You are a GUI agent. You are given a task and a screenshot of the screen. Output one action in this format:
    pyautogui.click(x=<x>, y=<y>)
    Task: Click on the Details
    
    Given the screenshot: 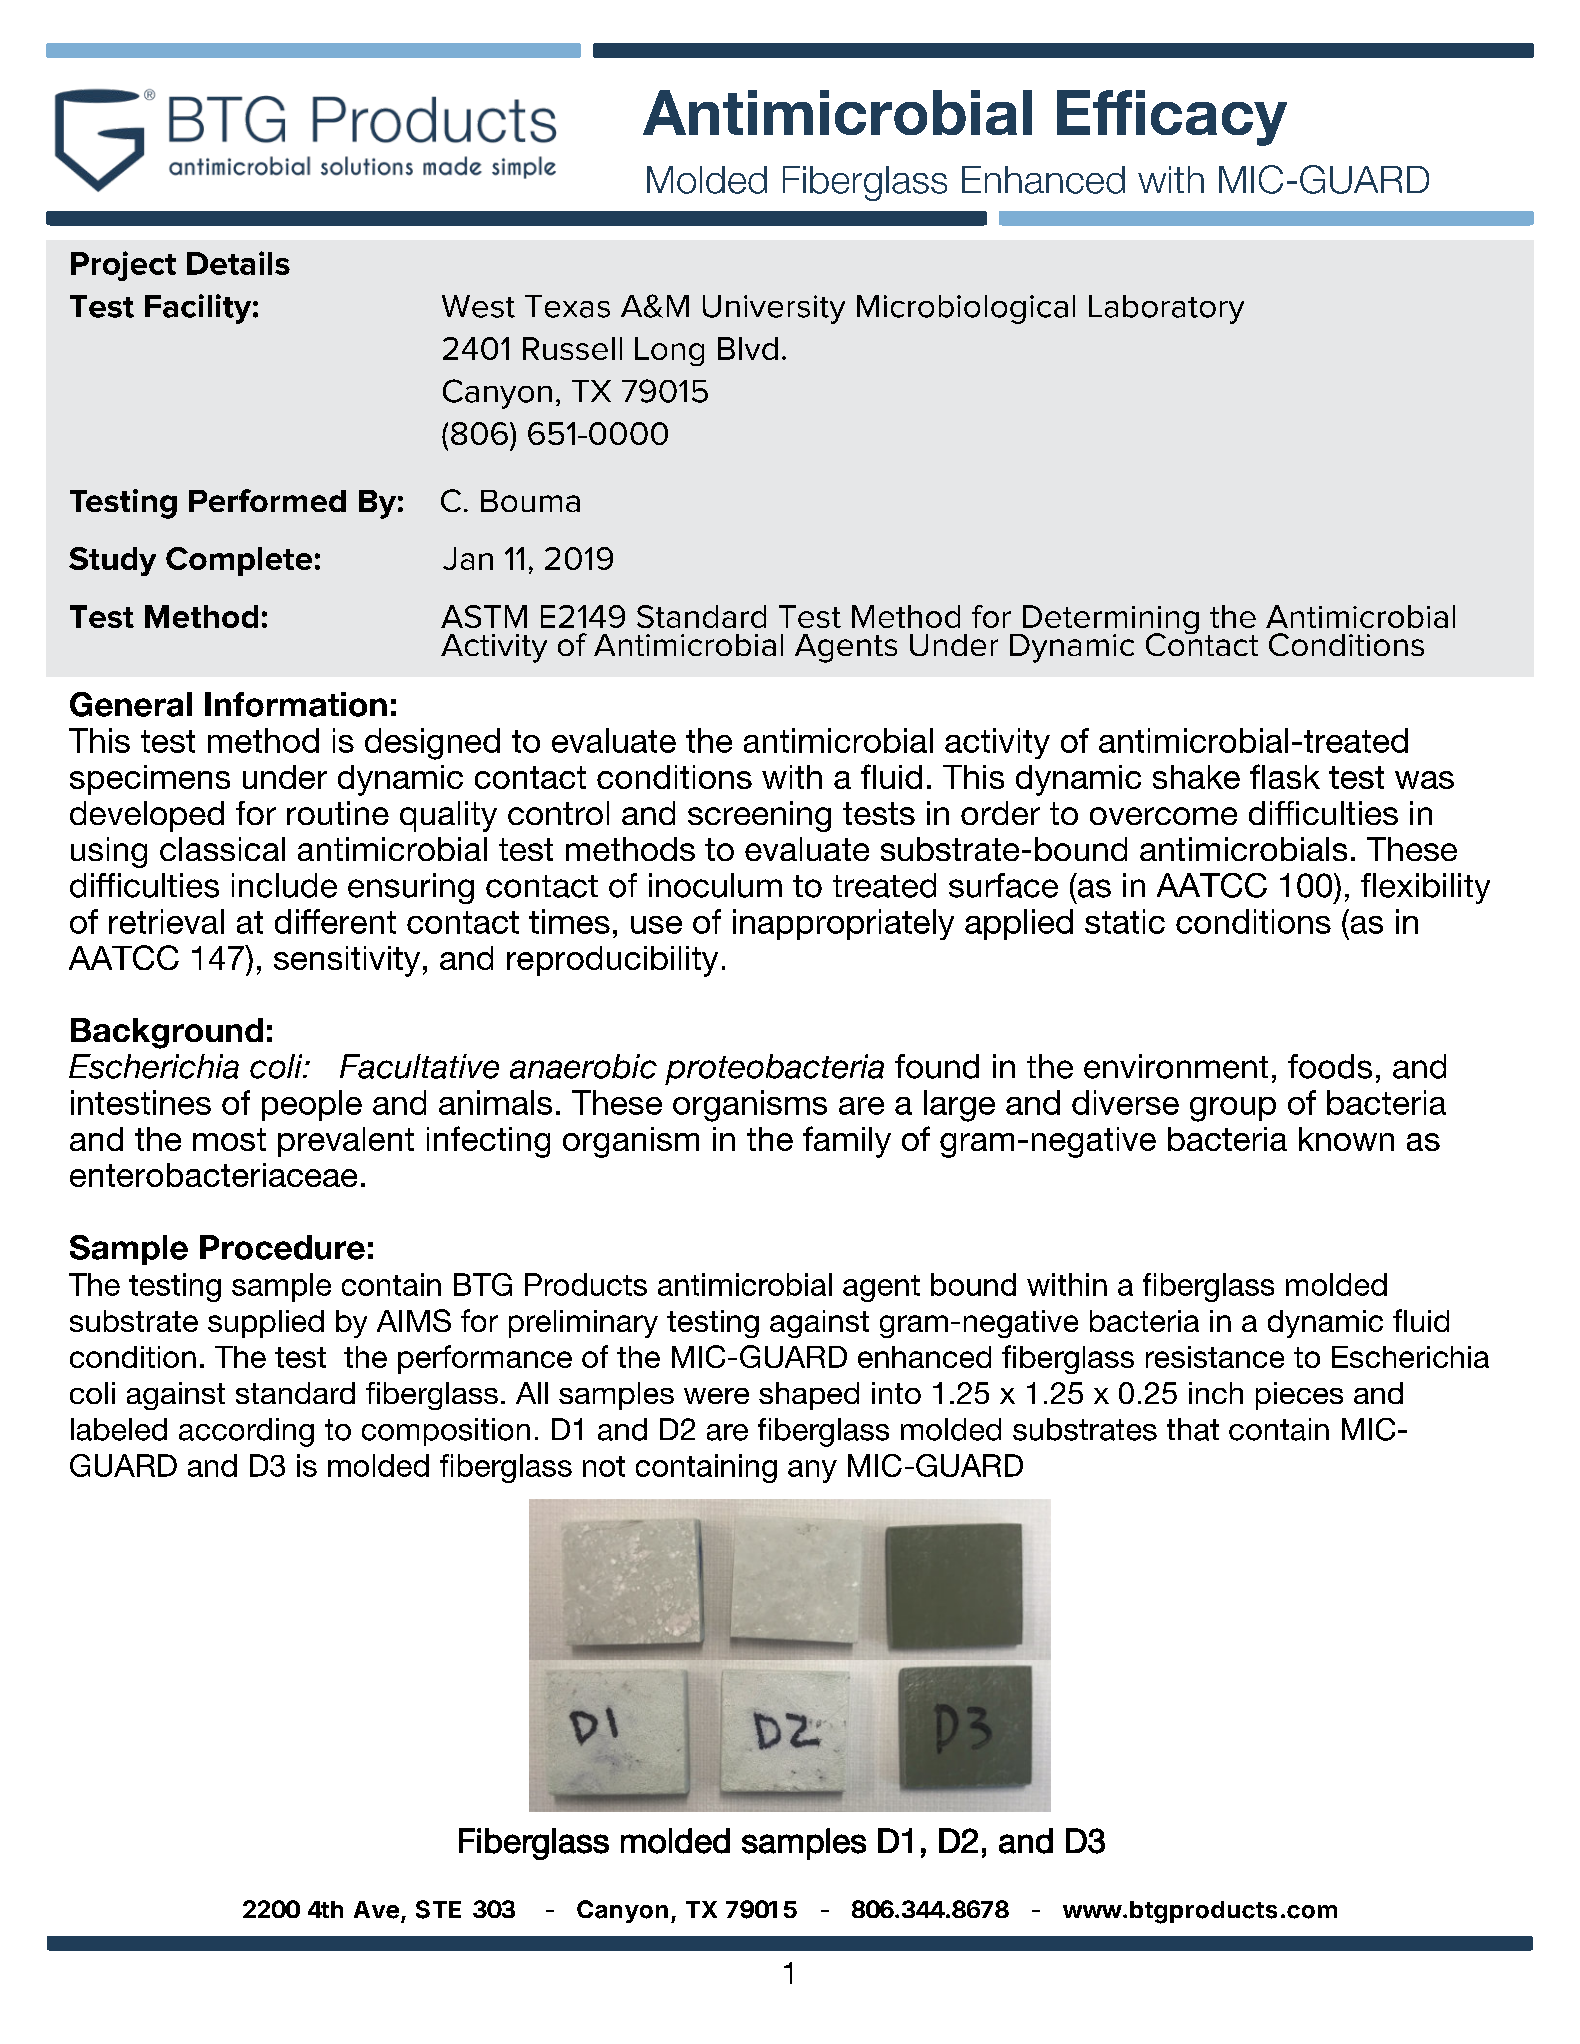 What is the action you would take?
    pyautogui.click(x=238, y=263)
